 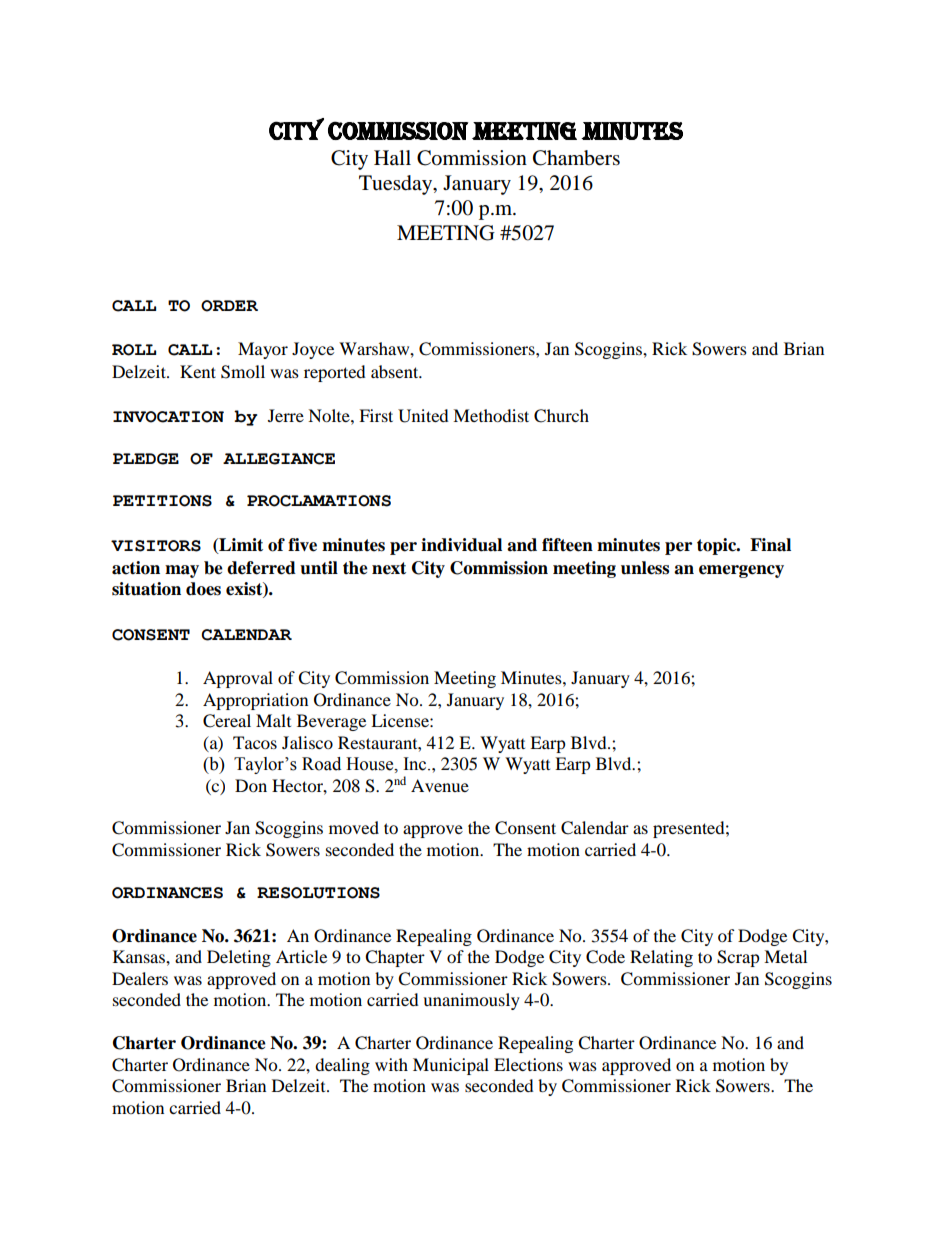 I want to click on Dealers, so click(x=140, y=978).
